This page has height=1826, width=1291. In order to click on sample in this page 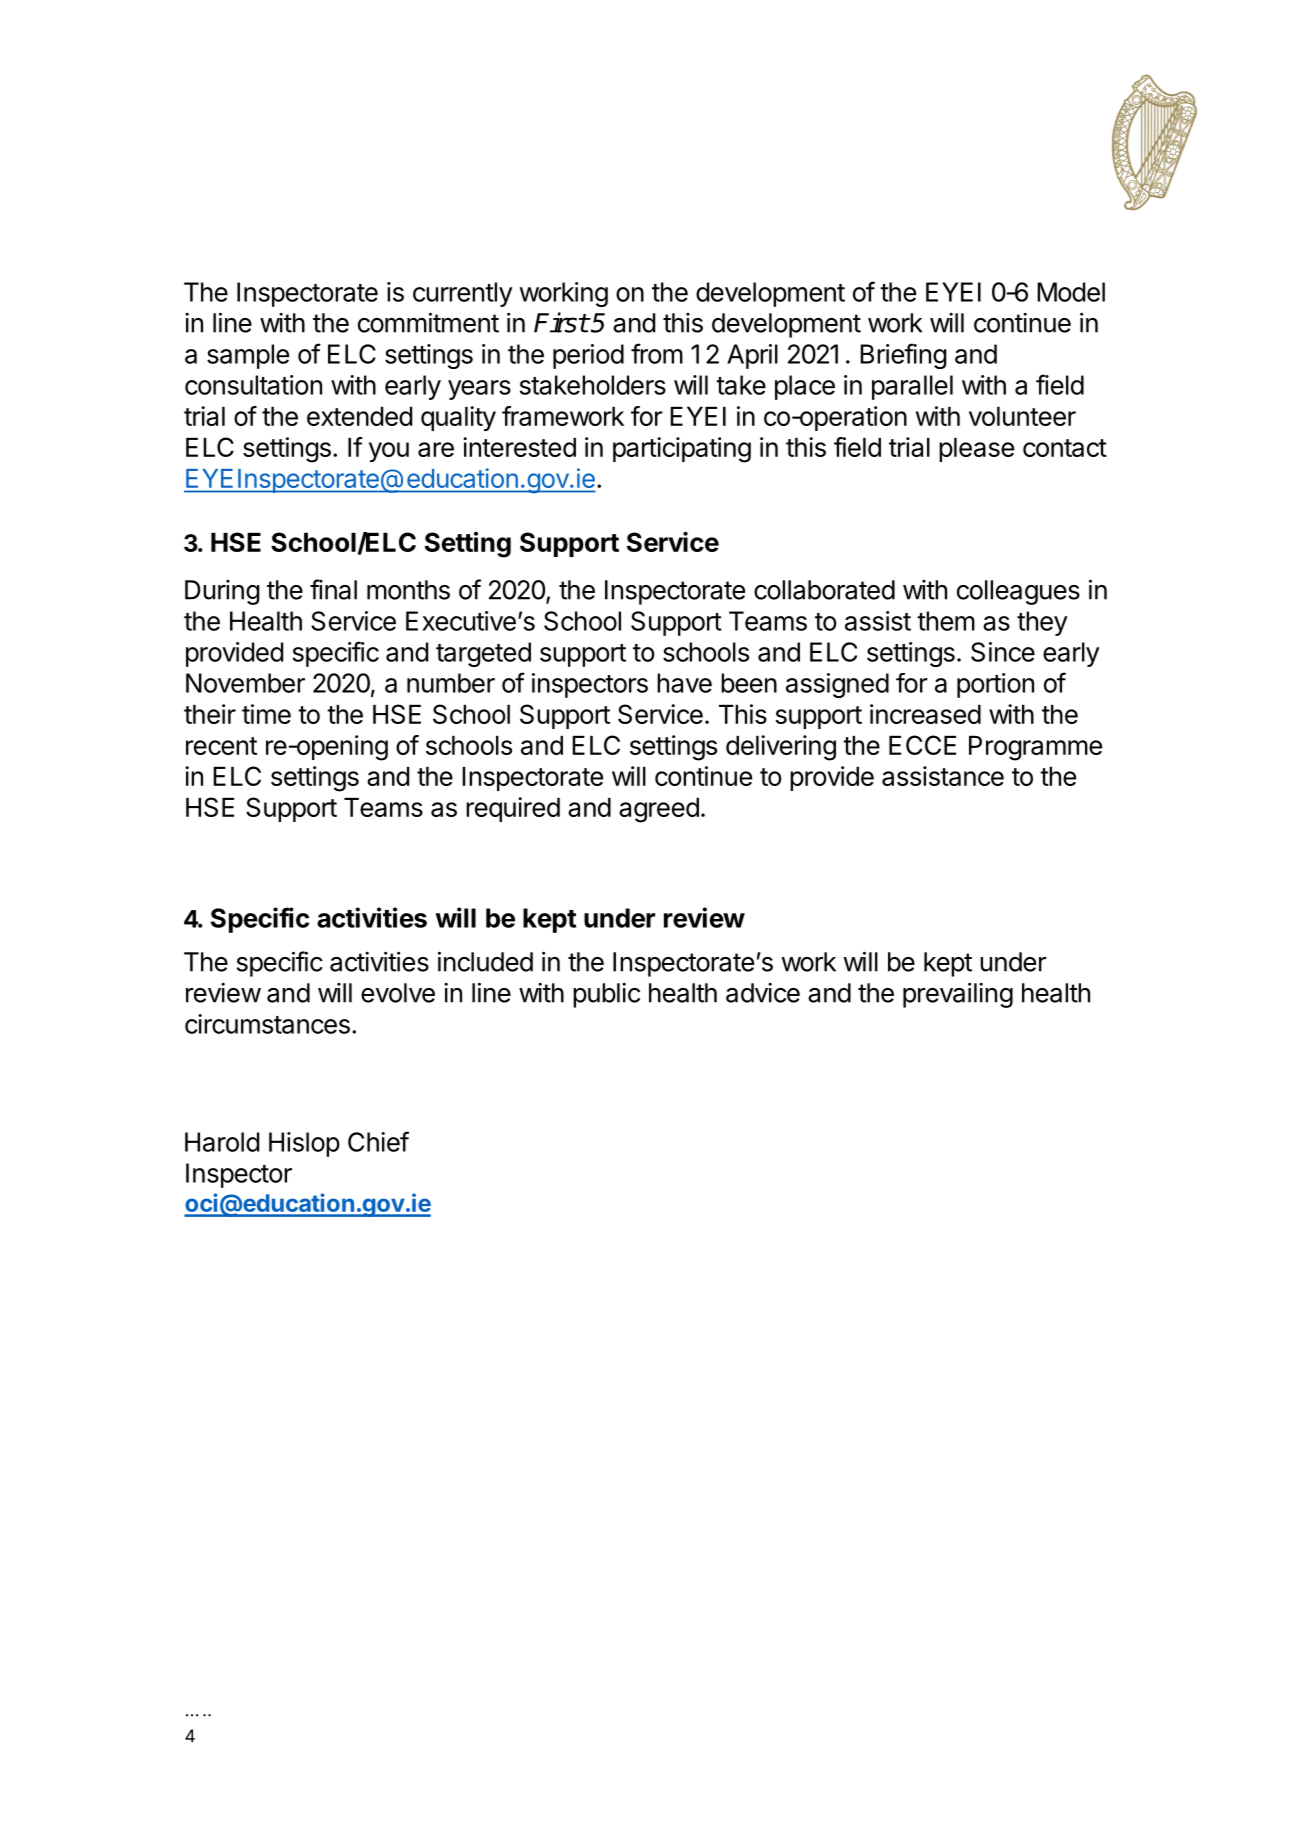, I will do `click(248, 356)`.
